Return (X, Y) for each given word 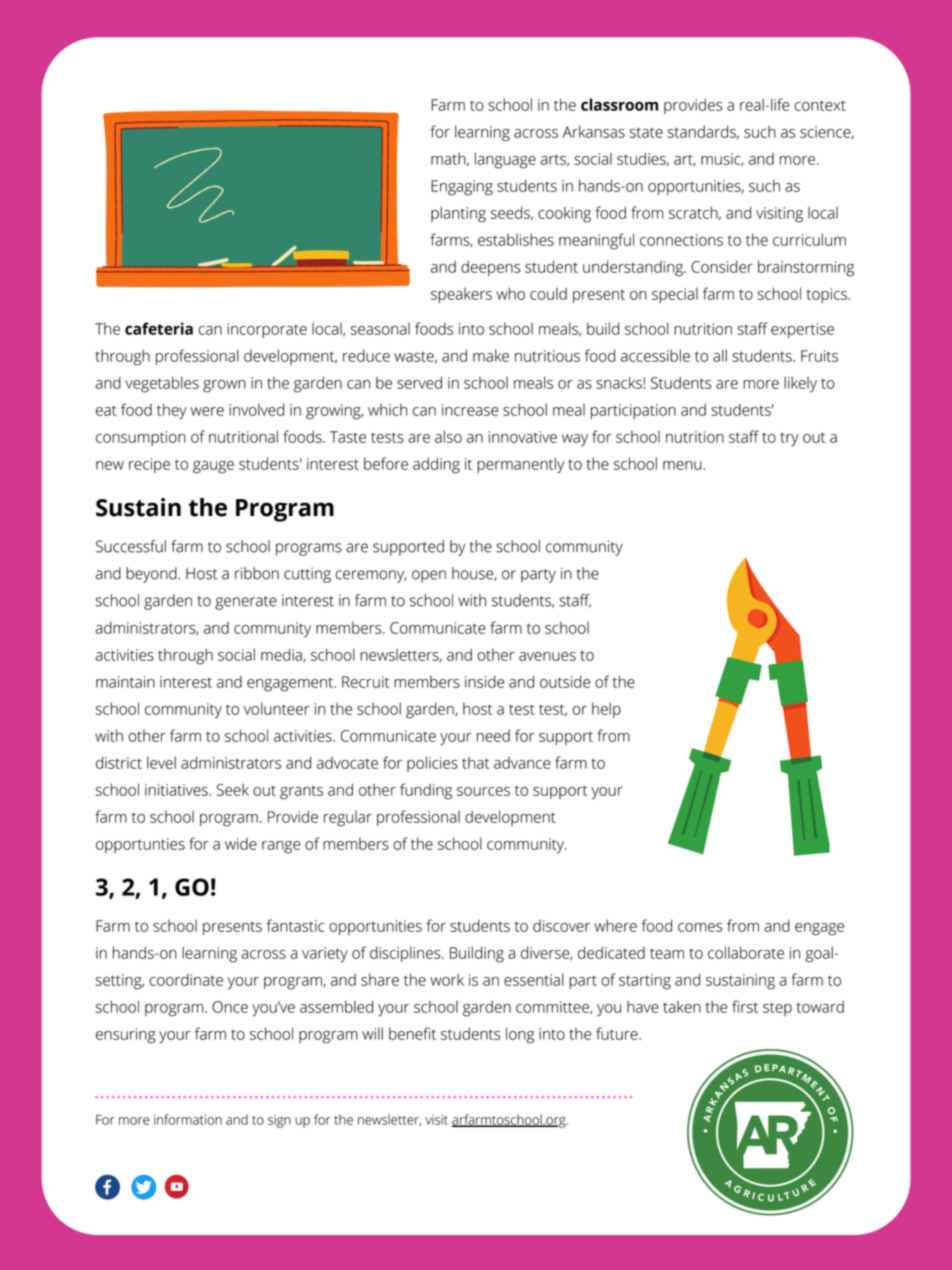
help (606, 710)
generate (246, 603)
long (520, 1035)
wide (241, 844)
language (505, 160)
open (429, 576)
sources (483, 791)
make (491, 355)
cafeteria (159, 328)
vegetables (162, 384)
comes (700, 927)
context (820, 105)
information (188, 1119)
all (720, 355)
